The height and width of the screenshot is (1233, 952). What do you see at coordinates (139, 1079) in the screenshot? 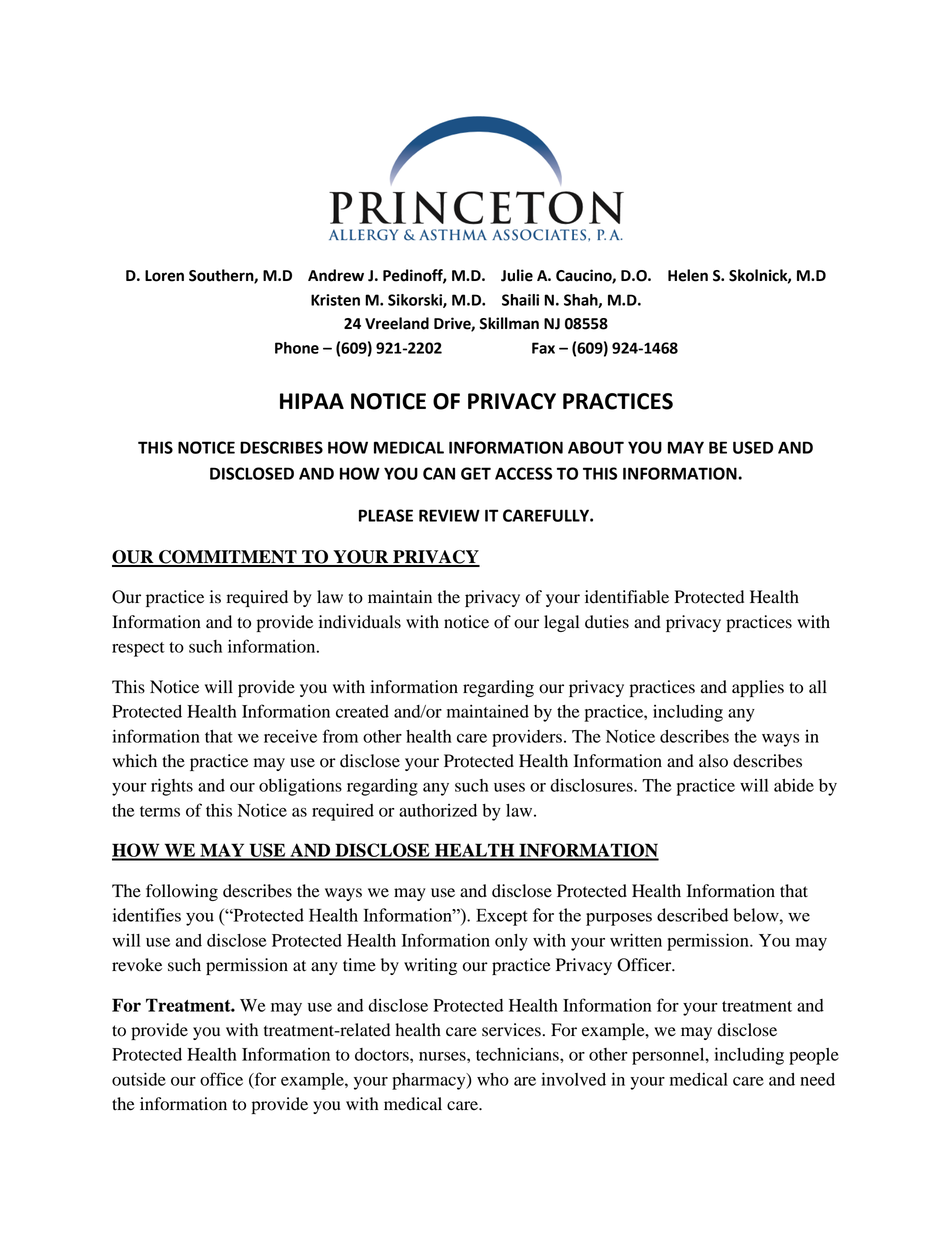
I see `outside` at bounding box center [139, 1079].
